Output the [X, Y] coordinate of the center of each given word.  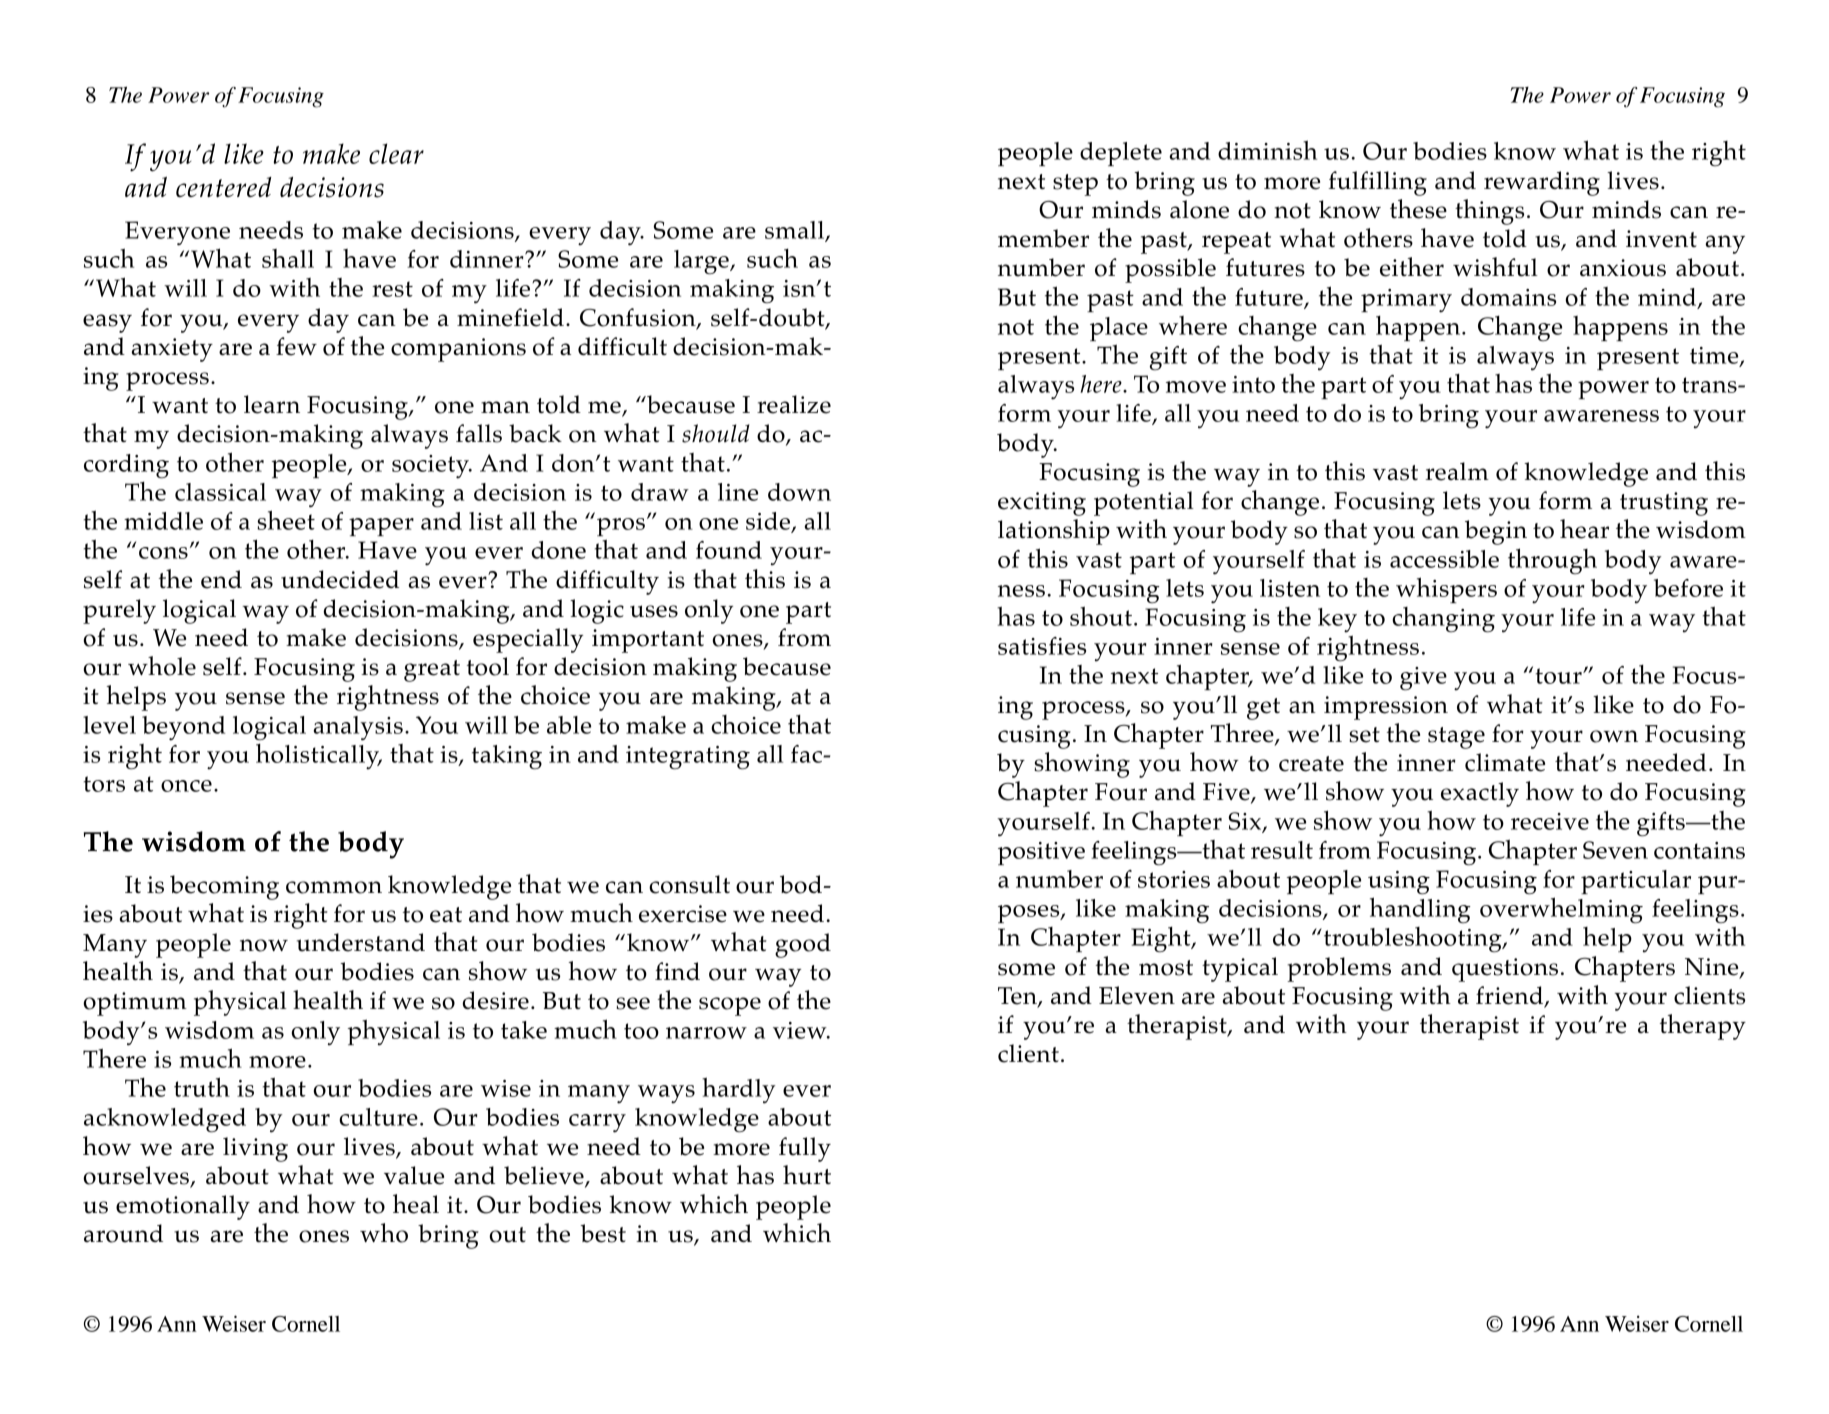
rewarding [1542, 183]
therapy [1703, 1027]
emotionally [183, 1207]
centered [224, 187]
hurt [807, 1175]
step [1075, 185]
